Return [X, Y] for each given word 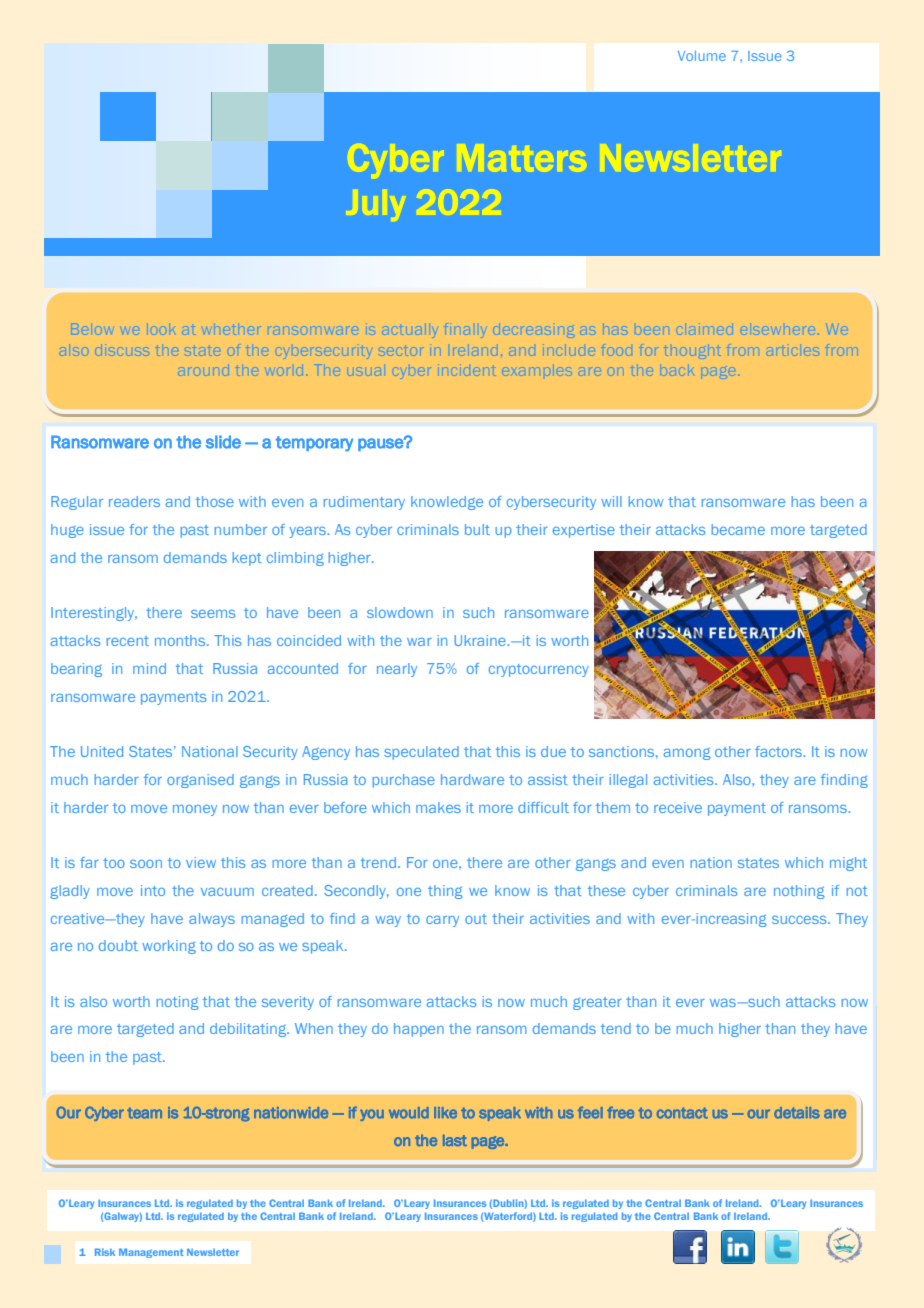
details [797, 1113]
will [611, 501]
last [455, 1140]
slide [223, 442]
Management [151, 1253]
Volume [702, 56]
